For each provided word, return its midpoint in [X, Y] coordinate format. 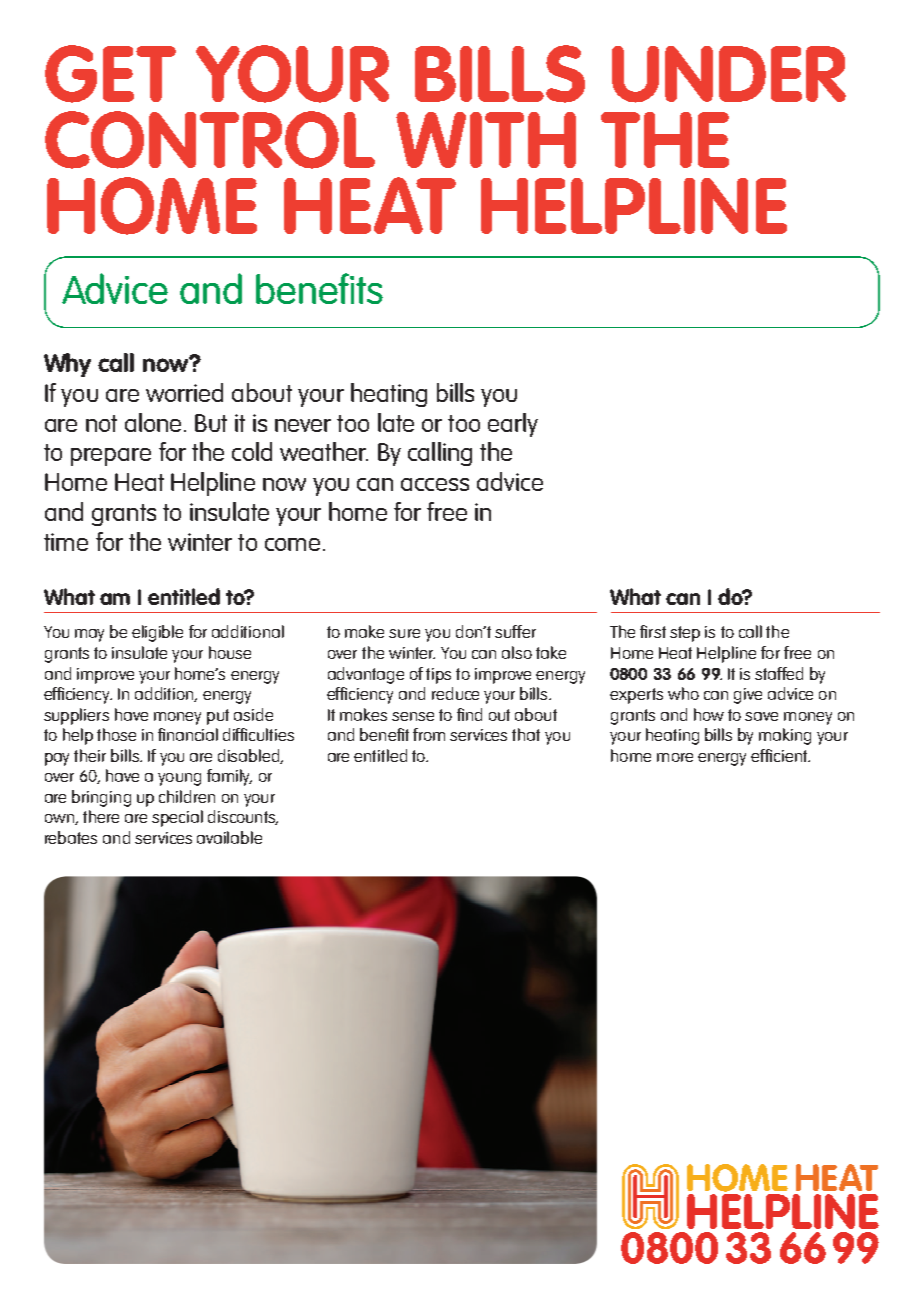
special [177, 818]
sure [404, 633]
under [729, 74]
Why [67, 365]
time [66, 542]
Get [110, 74]
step [685, 634]
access [435, 484]
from [429, 734]
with [486, 140]
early [513, 425]
